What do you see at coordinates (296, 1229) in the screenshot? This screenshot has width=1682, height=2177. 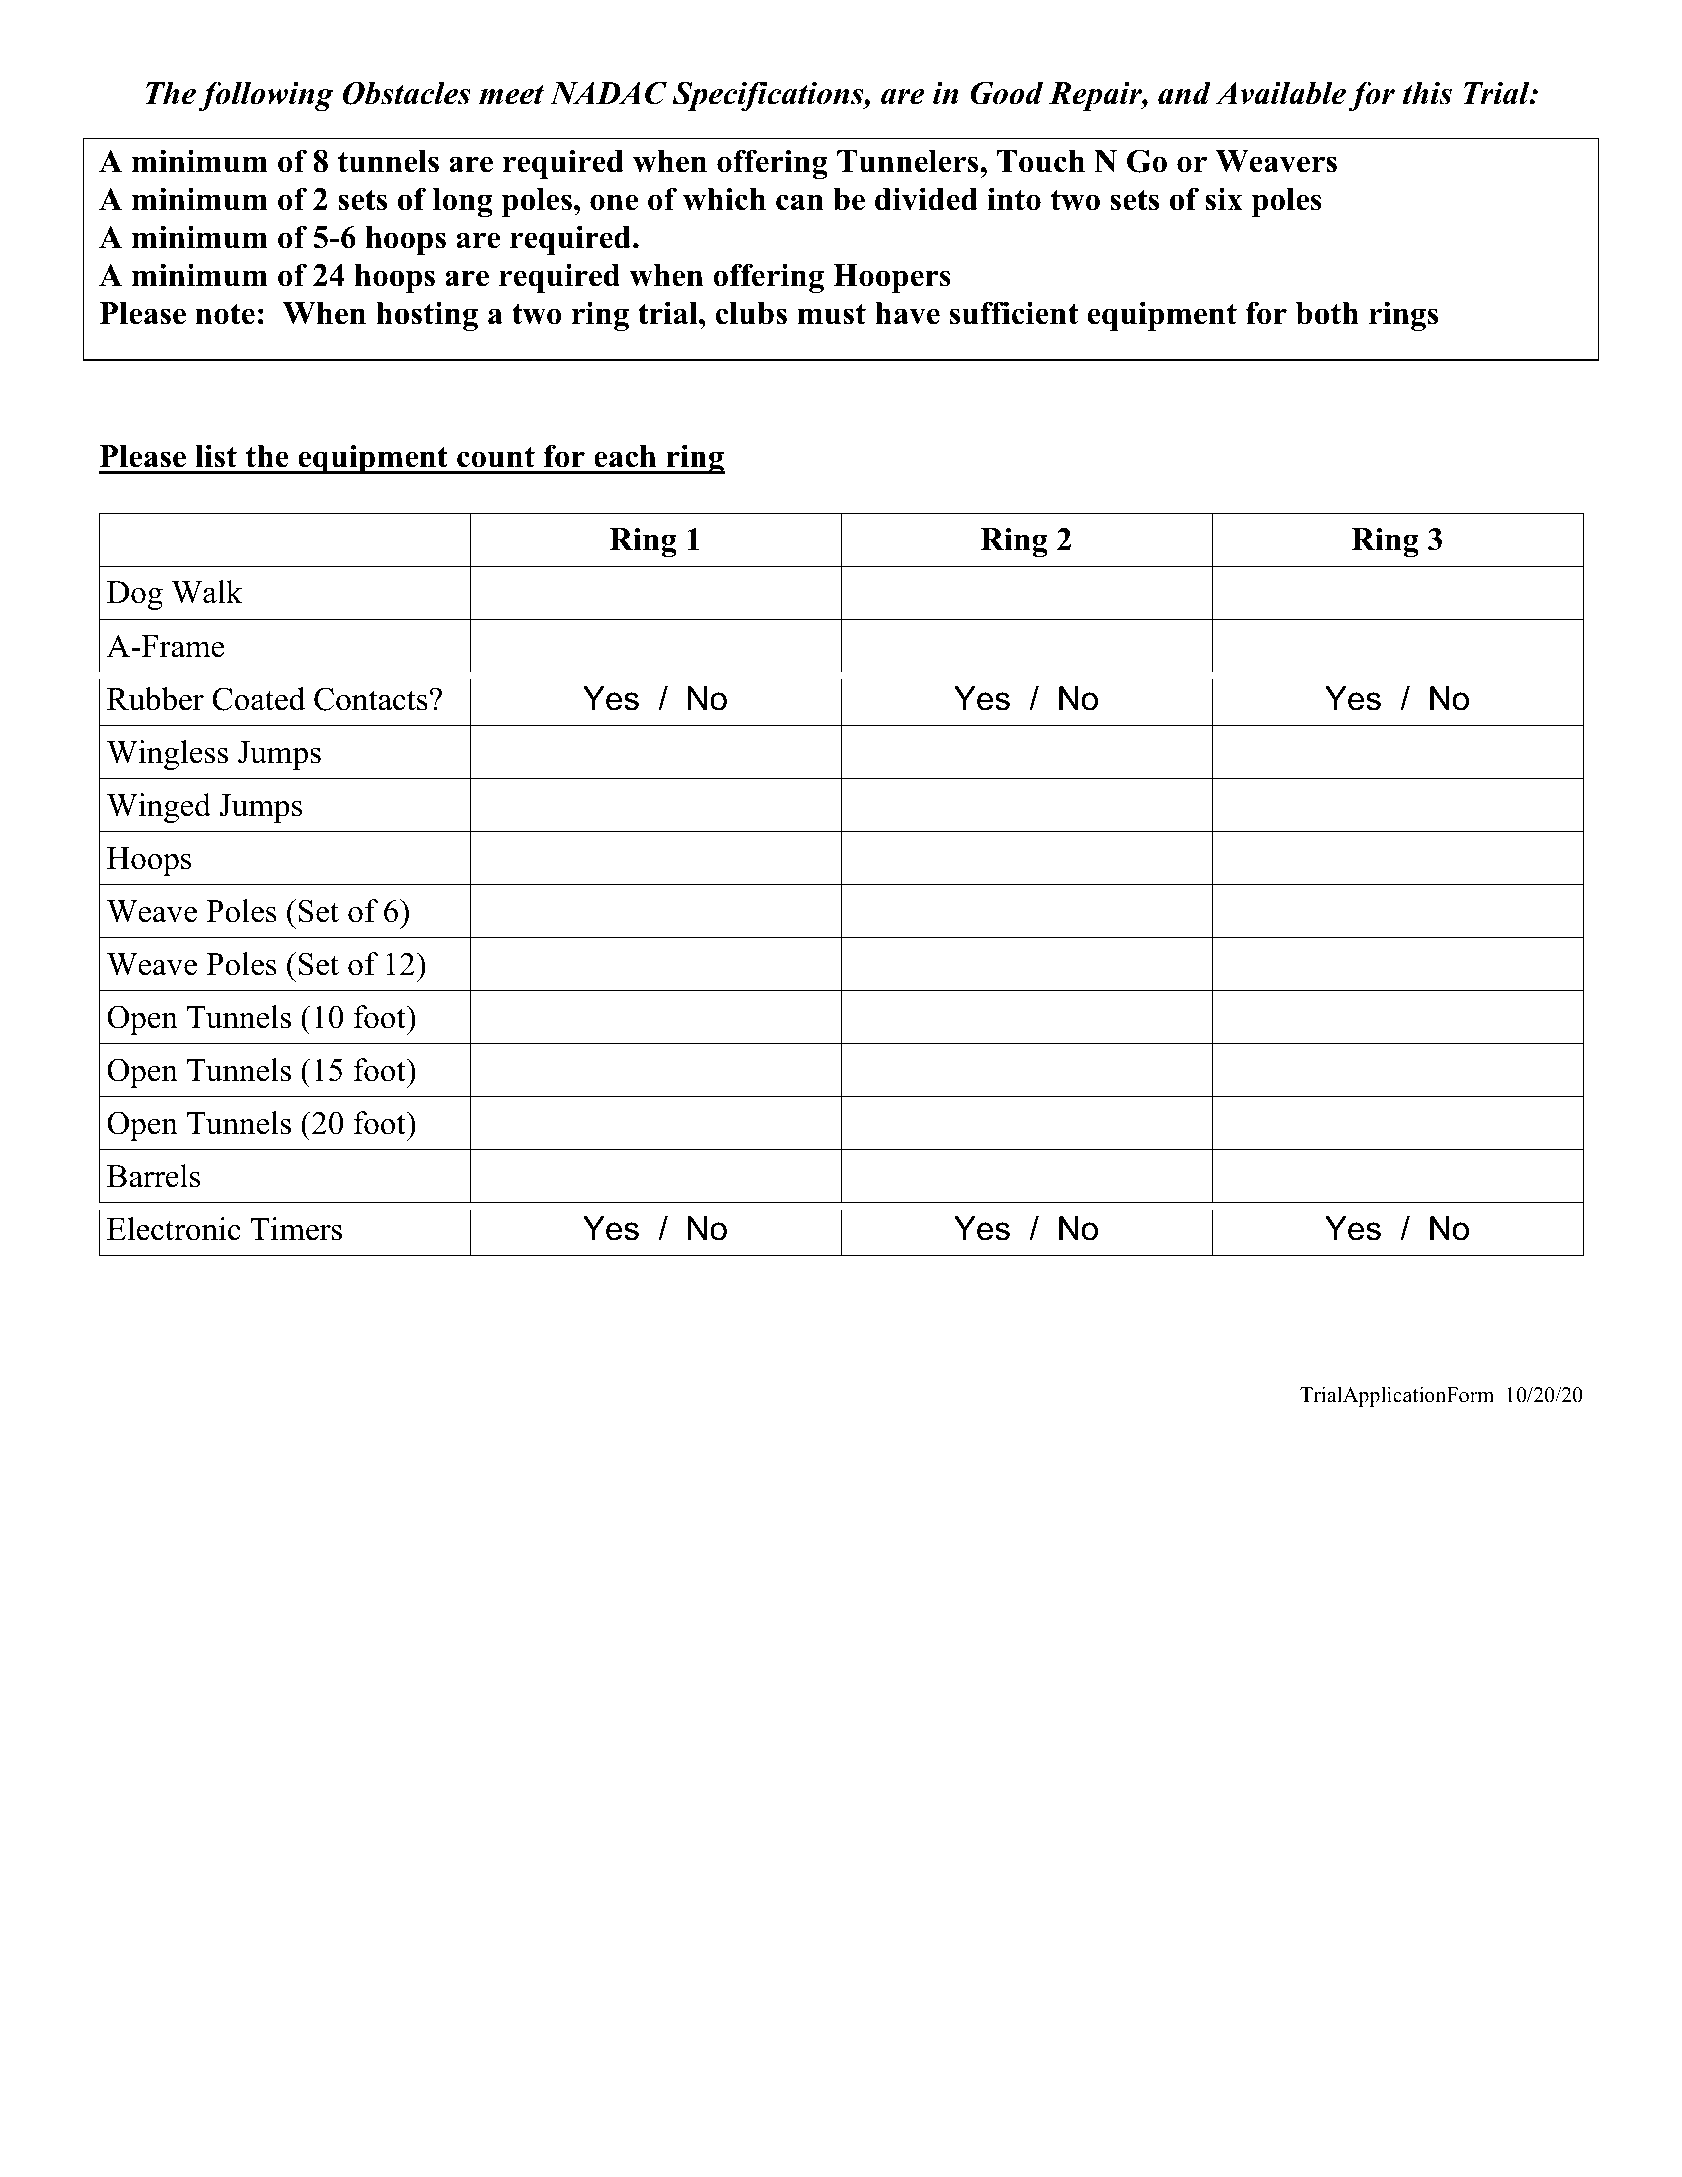 I see `Timers` at bounding box center [296, 1229].
